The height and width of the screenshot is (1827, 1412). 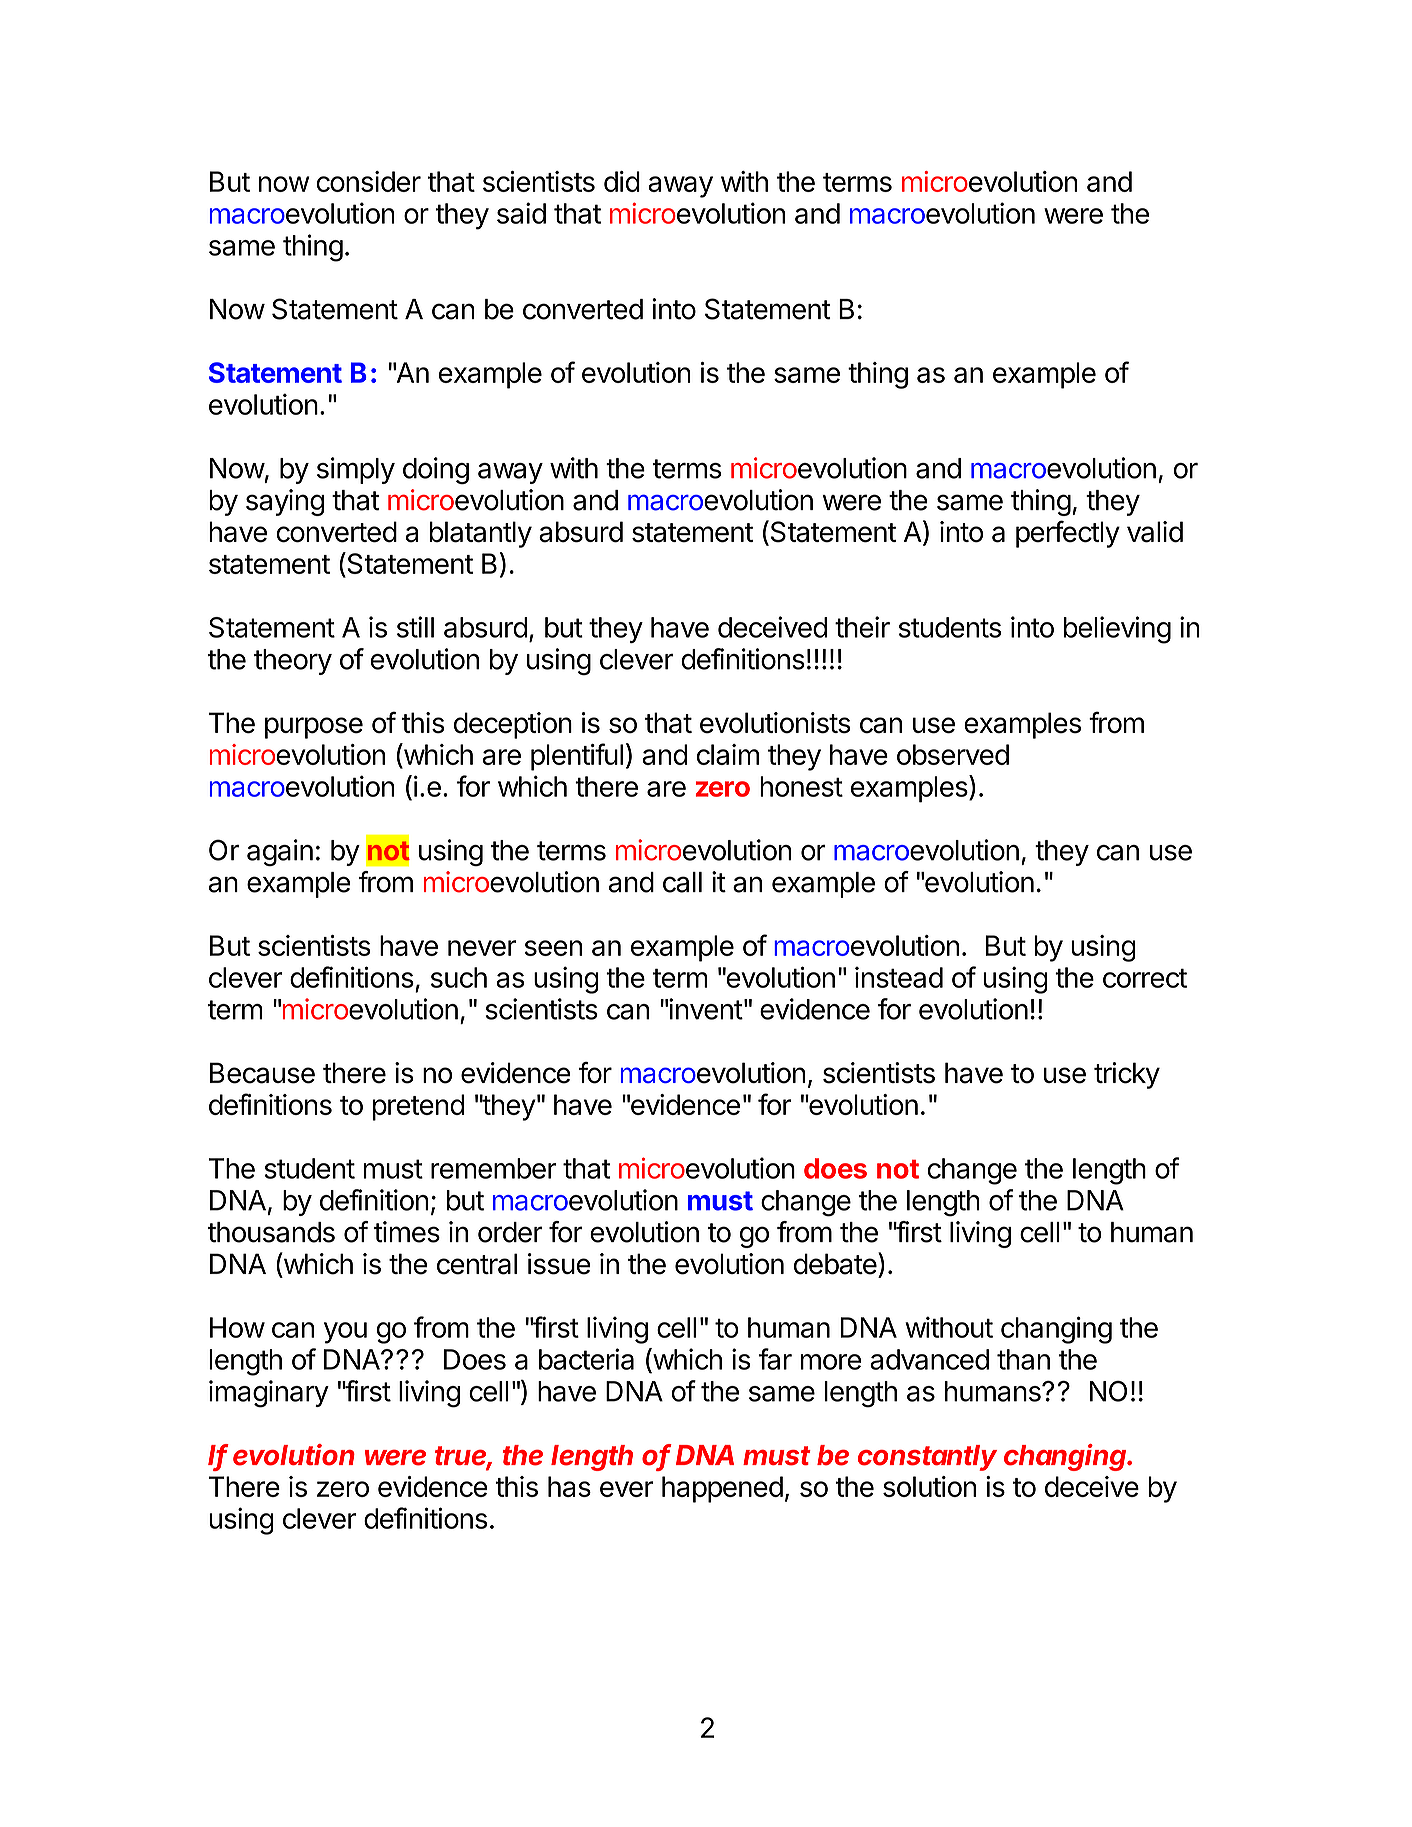 What do you see at coordinates (1127, 1075) in the screenshot?
I see `tricky` at bounding box center [1127, 1075].
